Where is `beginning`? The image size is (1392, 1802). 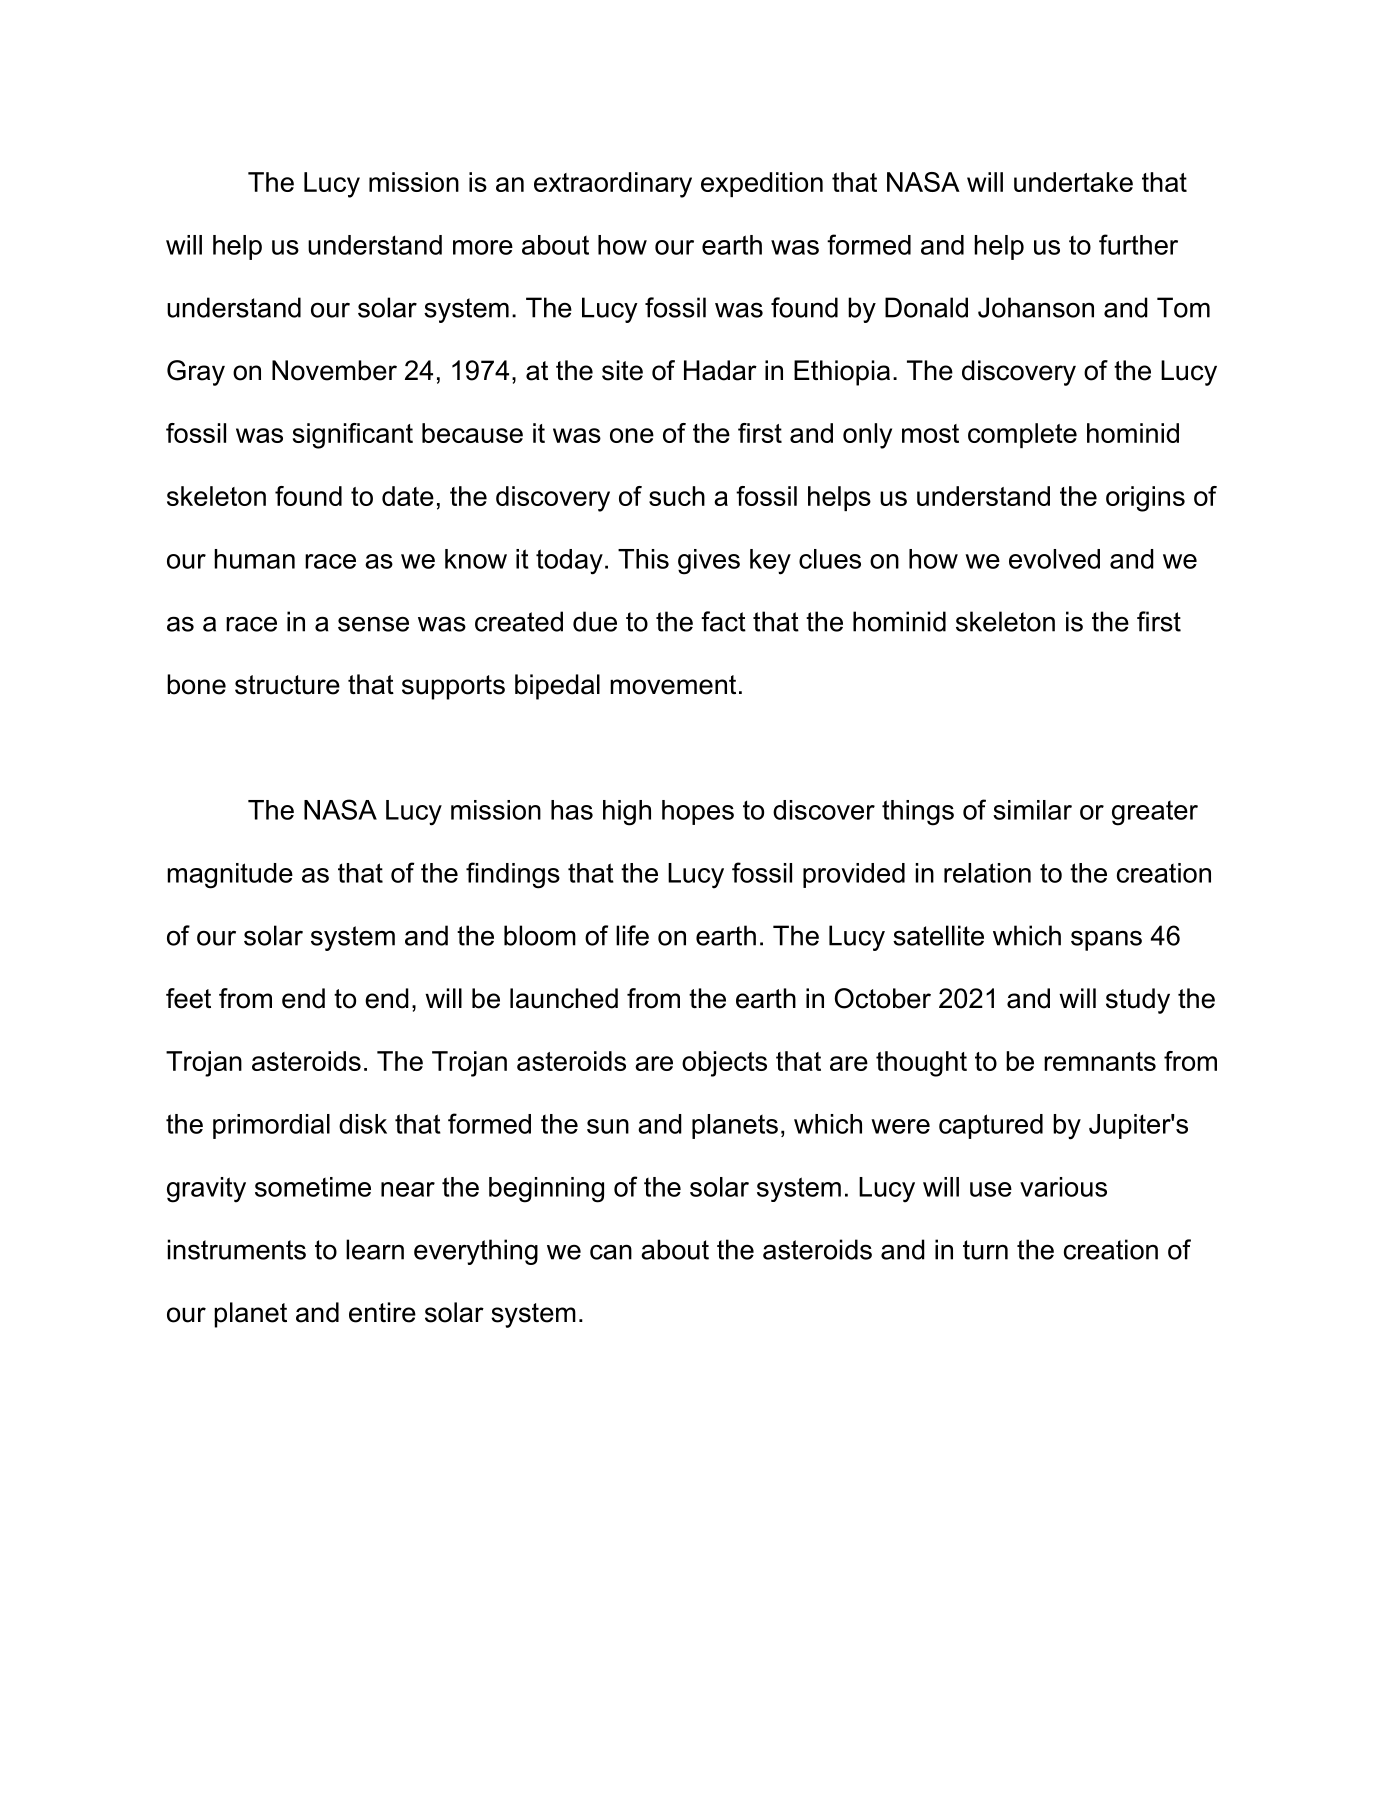
beginning is located at coordinates (546, 1190).
